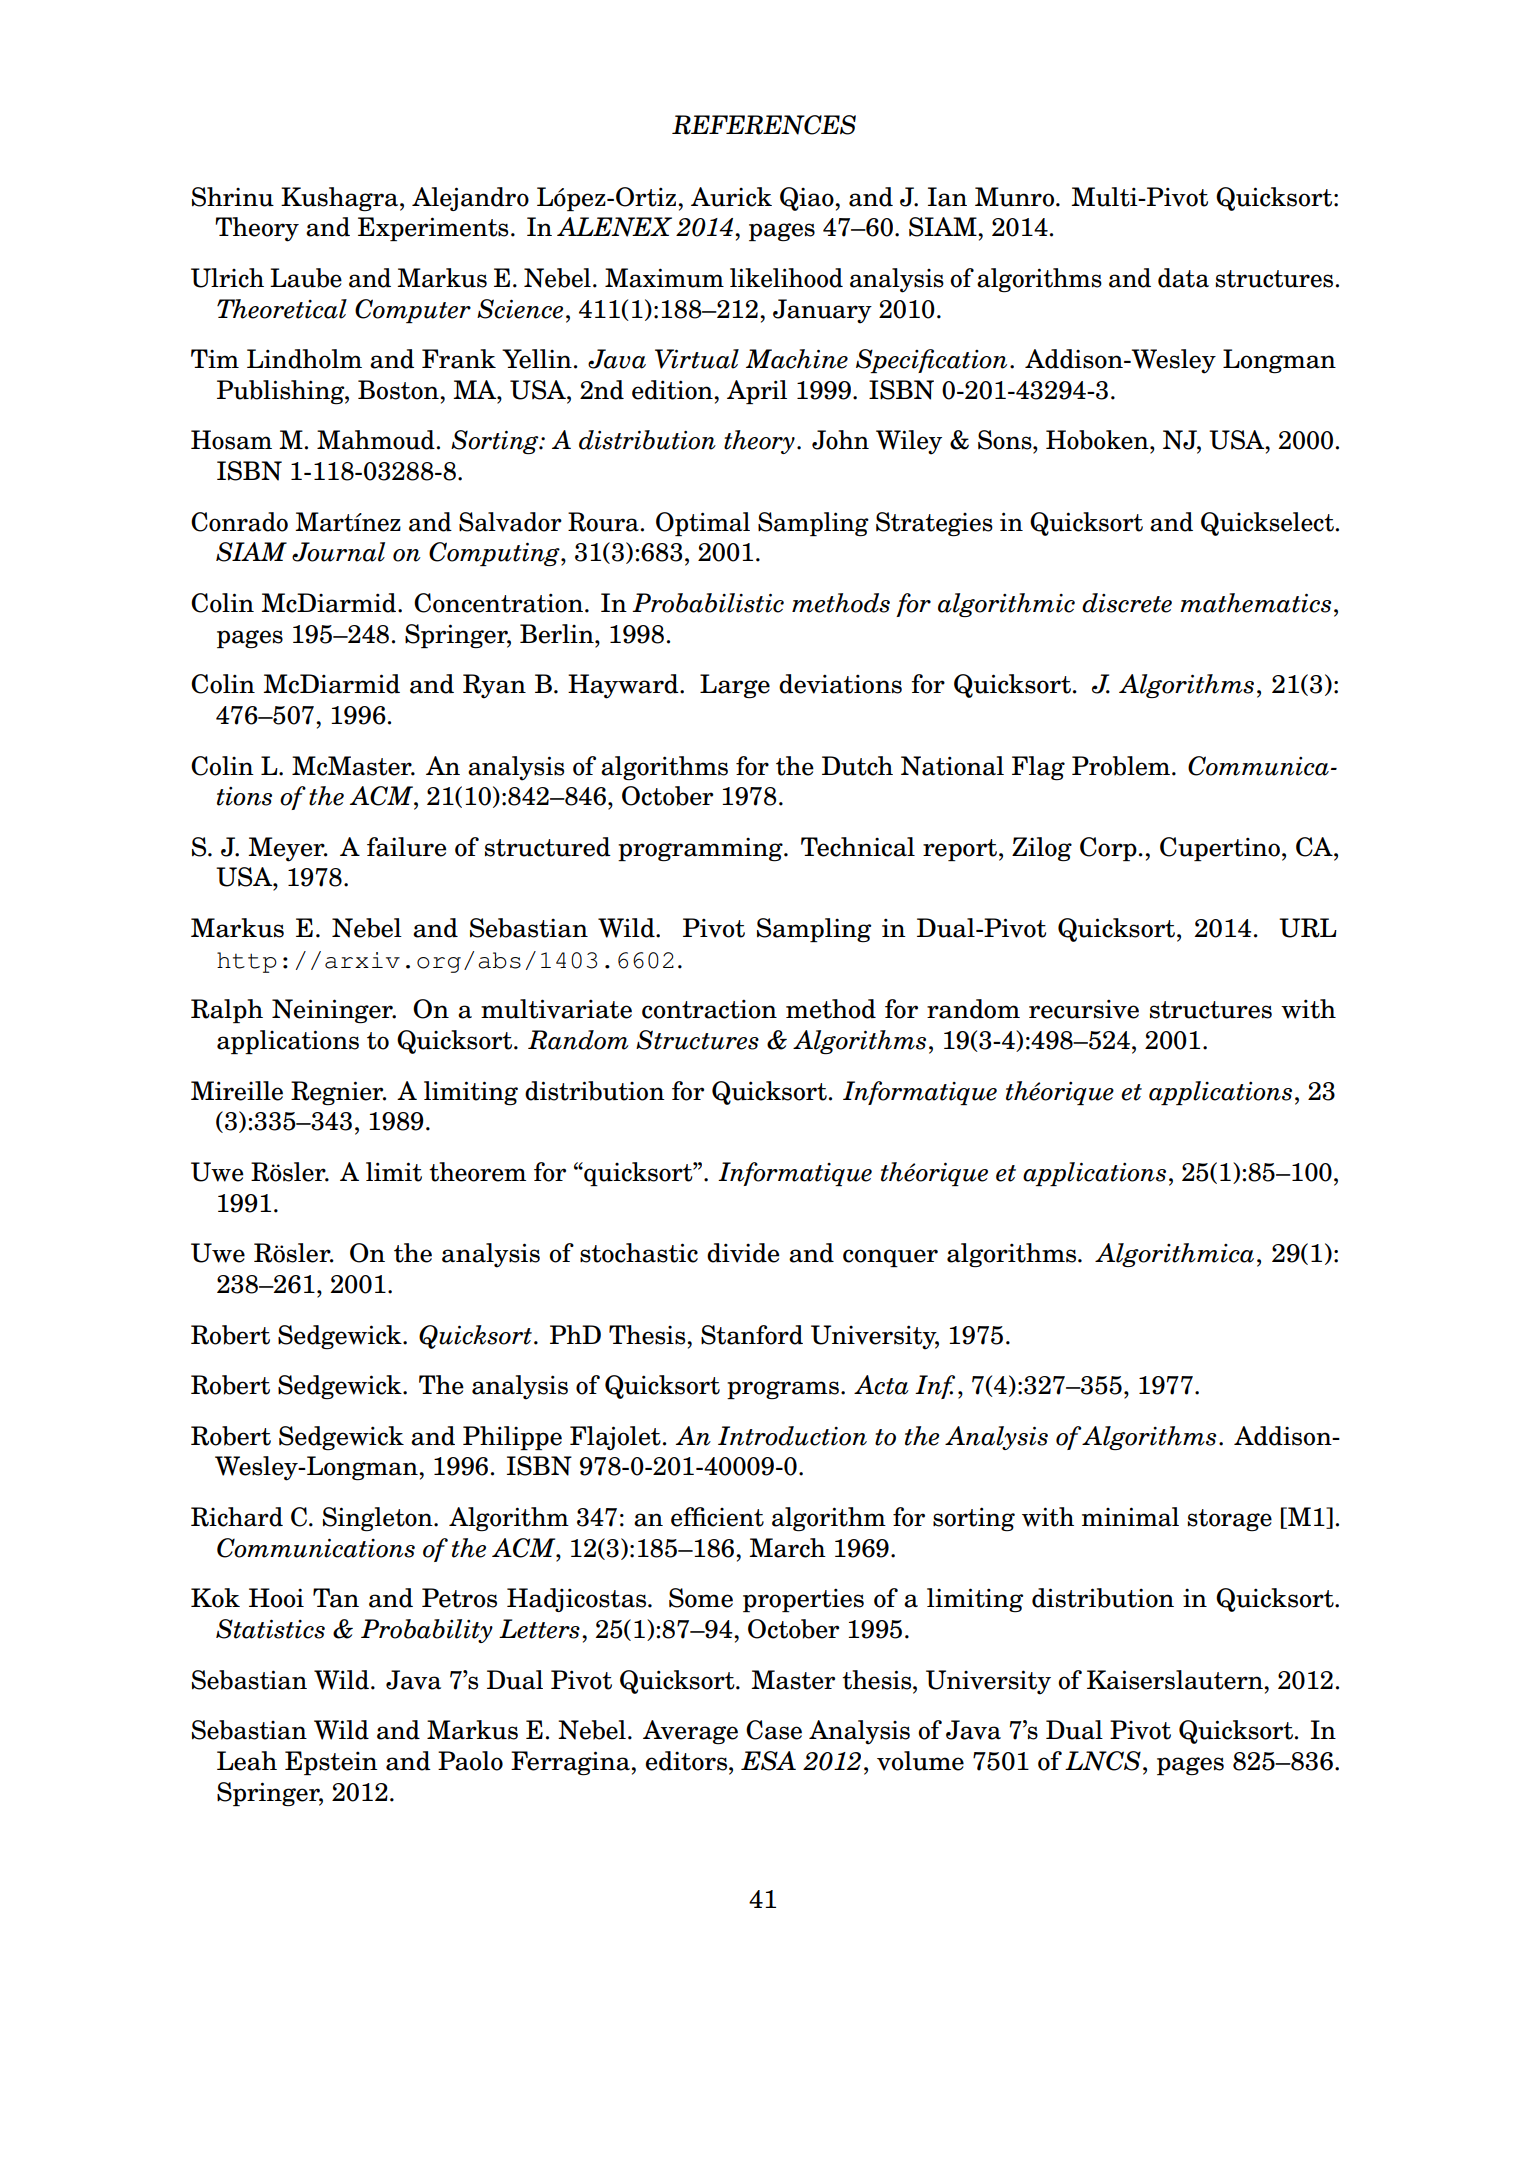 Image resolution: width=1527 pixels, height=2160 pixels. Describe the element at coordinates (331, 1763) in the image. I see `Epstein` at that location.
